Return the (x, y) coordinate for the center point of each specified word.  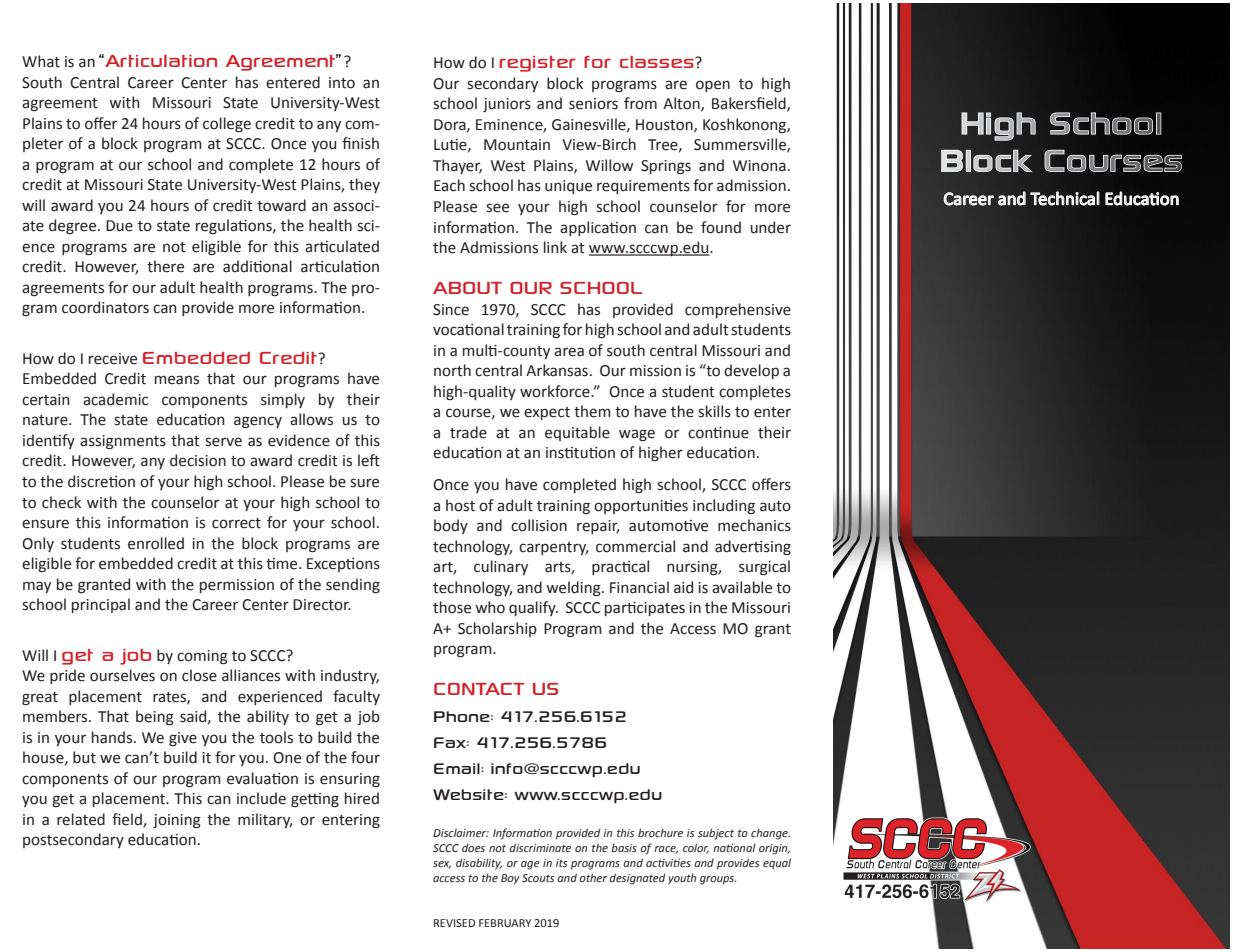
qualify (533, 608)
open (713, 86)
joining (177, 821)
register (537, 64)
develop (751, 371)
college (227, 124)
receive (113, 359)
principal (101, 605)
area (569, 352)
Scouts (538, 878)
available (742, 587)
